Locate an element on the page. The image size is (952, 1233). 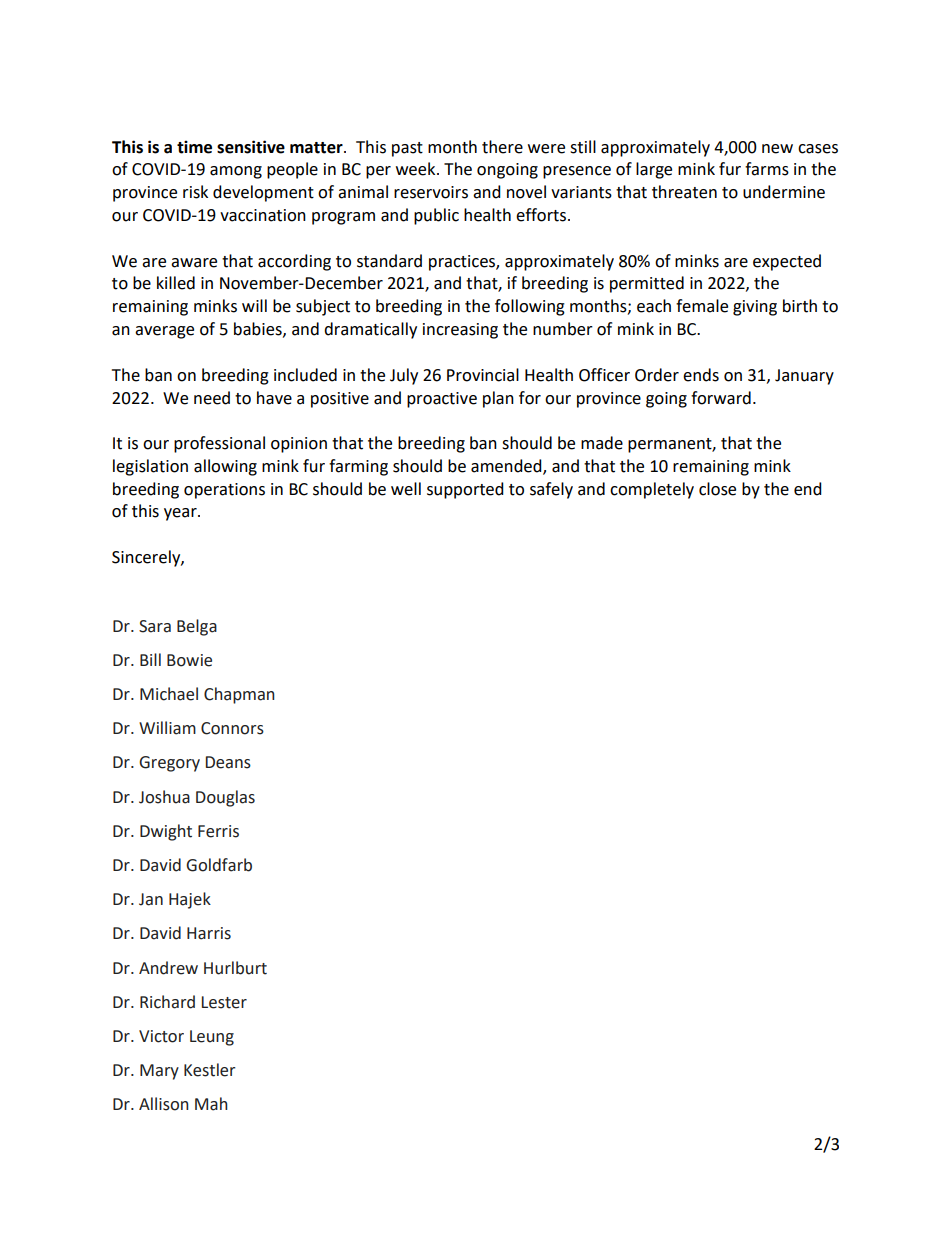
Mah is located at coordinates (211, 1104).
